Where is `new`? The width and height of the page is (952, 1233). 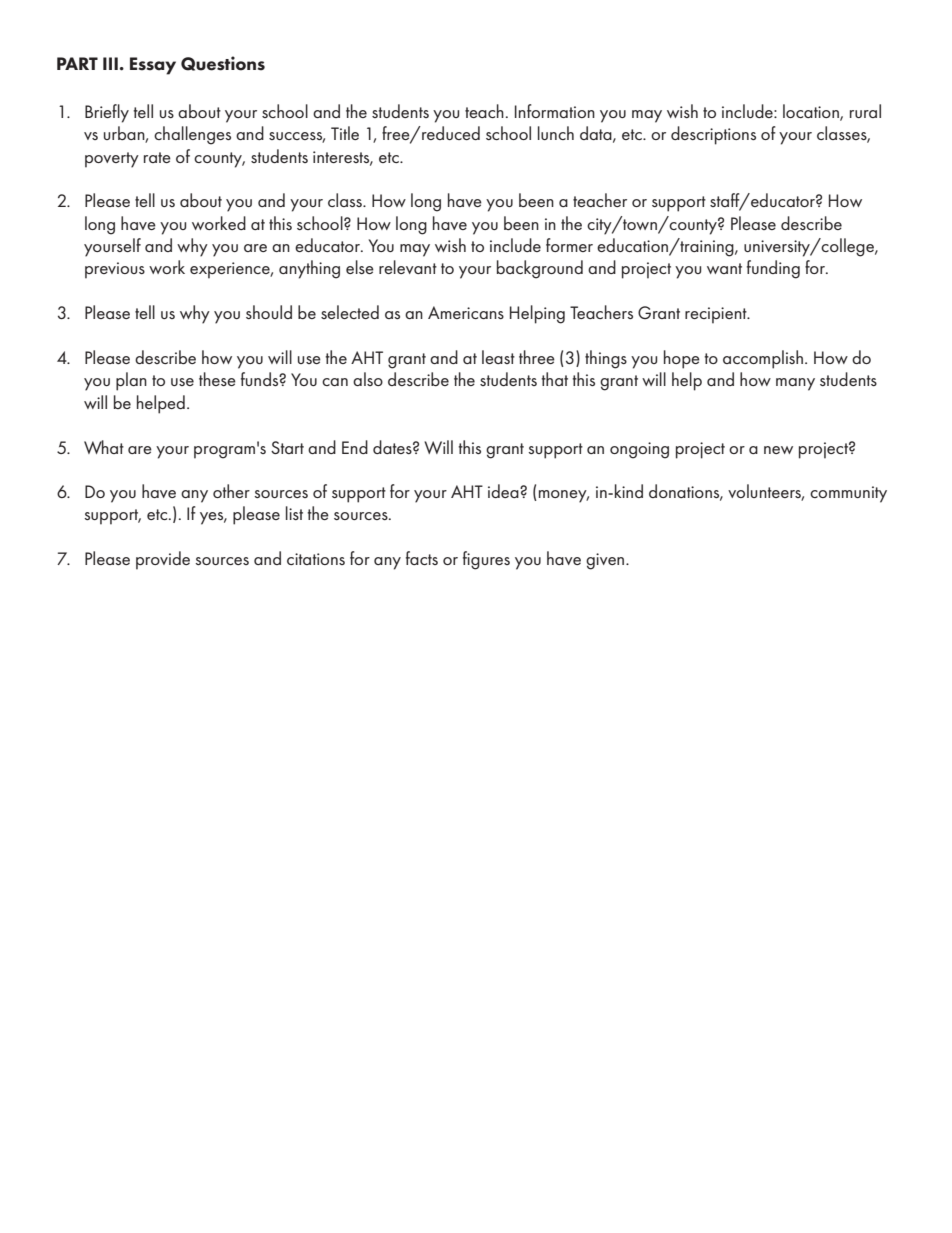
new is located at coordinates (778, 450).
